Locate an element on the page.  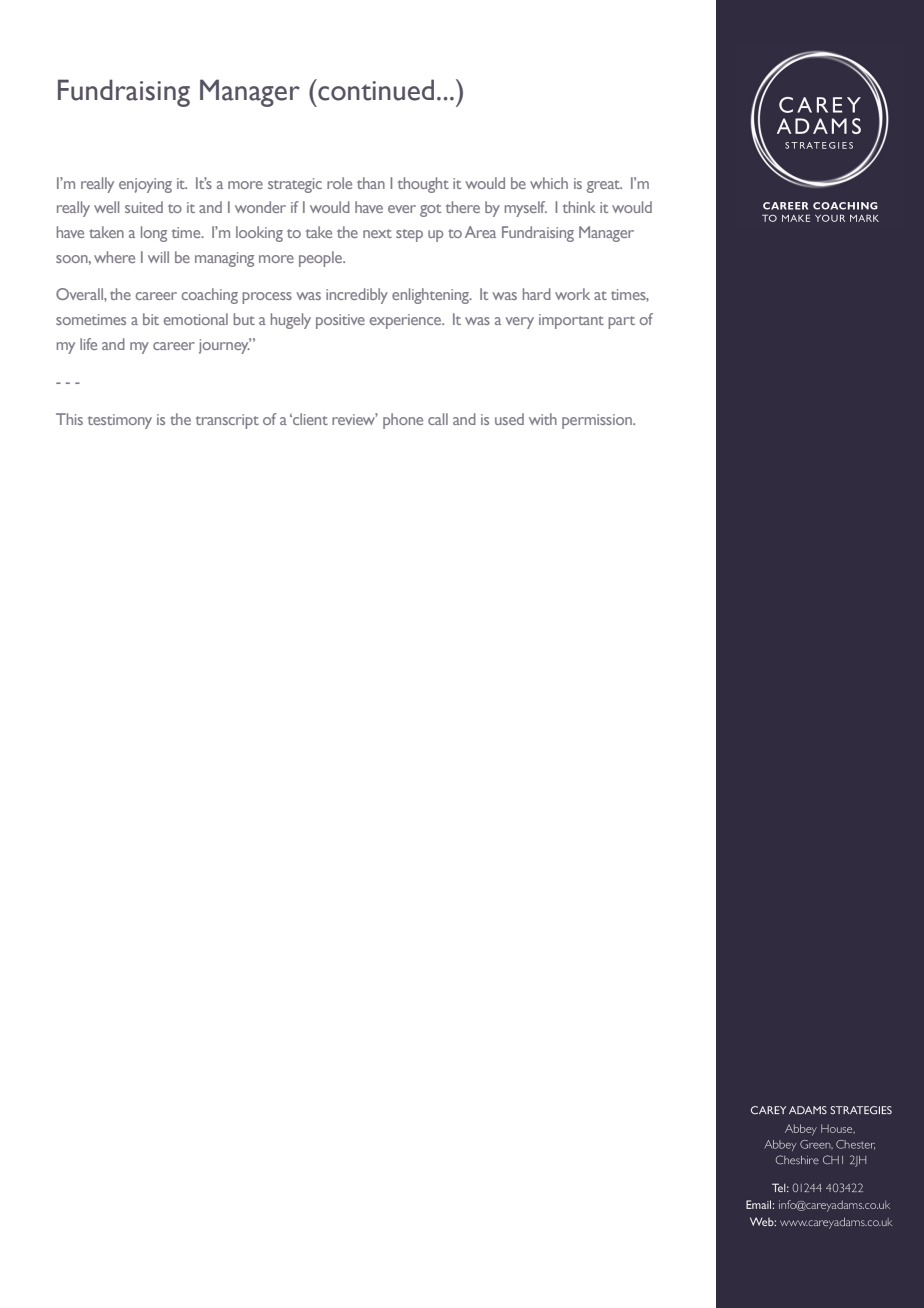
role is located at coordinates (339, 183).
